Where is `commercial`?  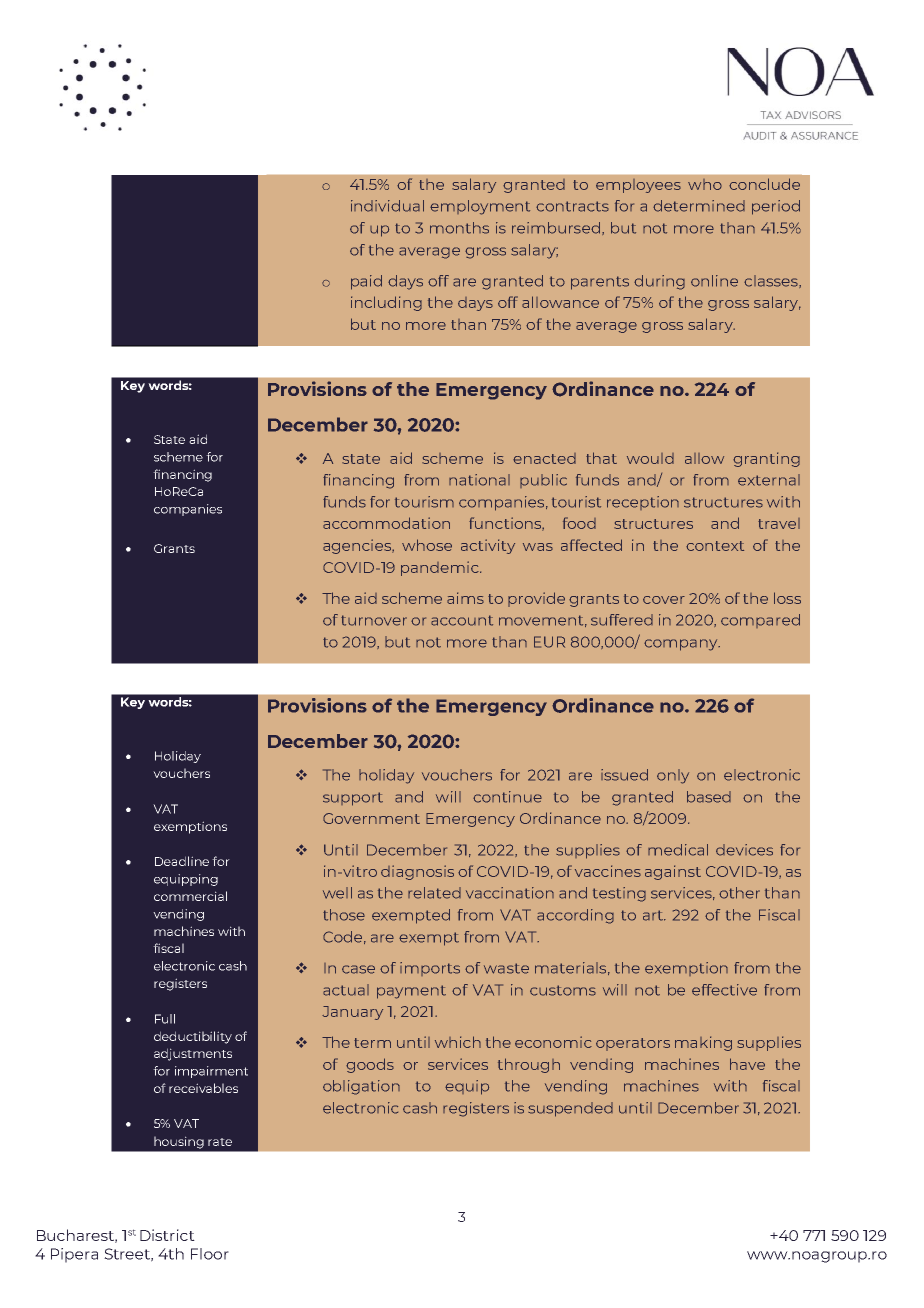 commercial is located at coordinates (190, 896).
